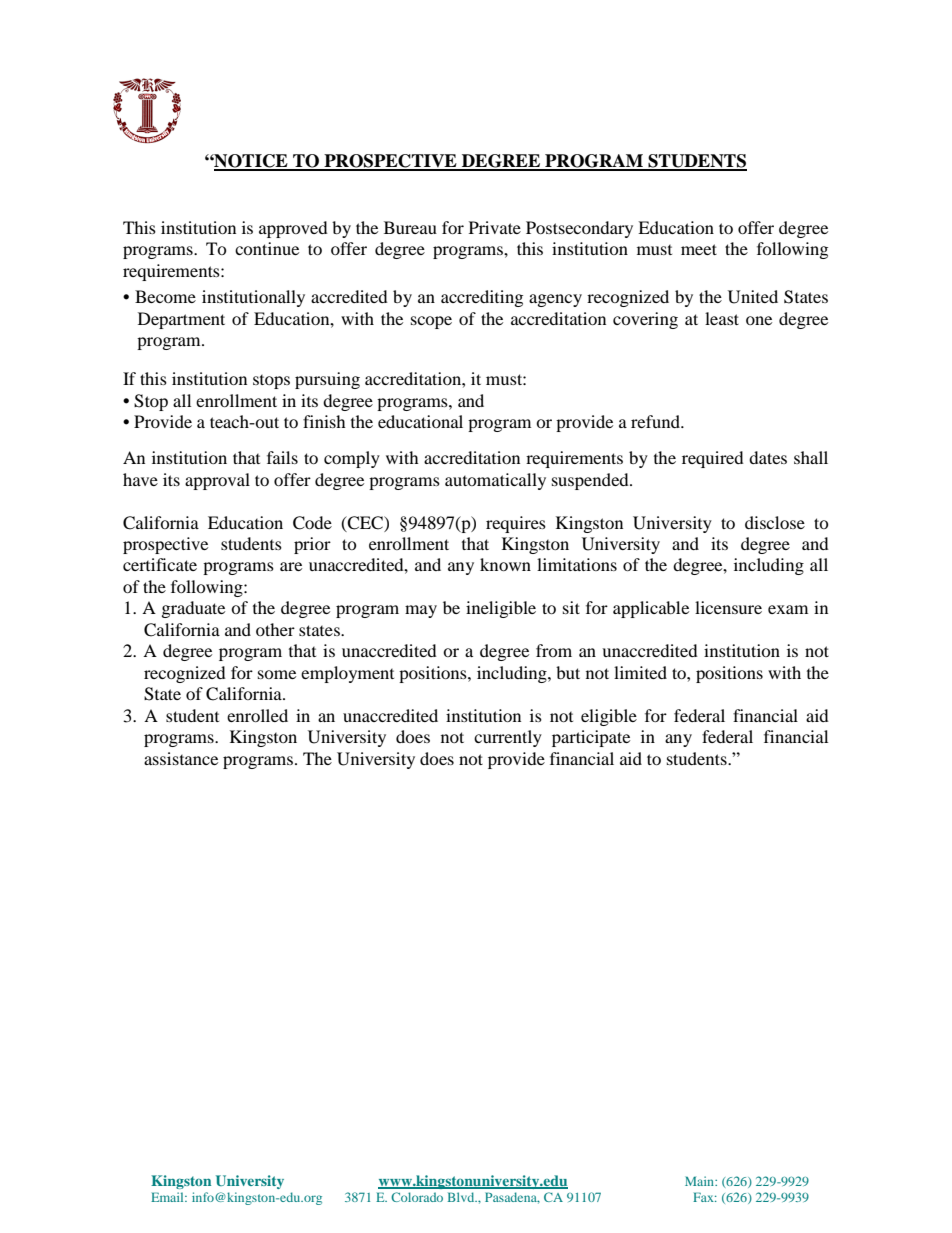 This page has width=952, height=1233. What do you see at coordinates (168, 1197) in the page?
I see `Email` at bounding box center [168, 1197].
